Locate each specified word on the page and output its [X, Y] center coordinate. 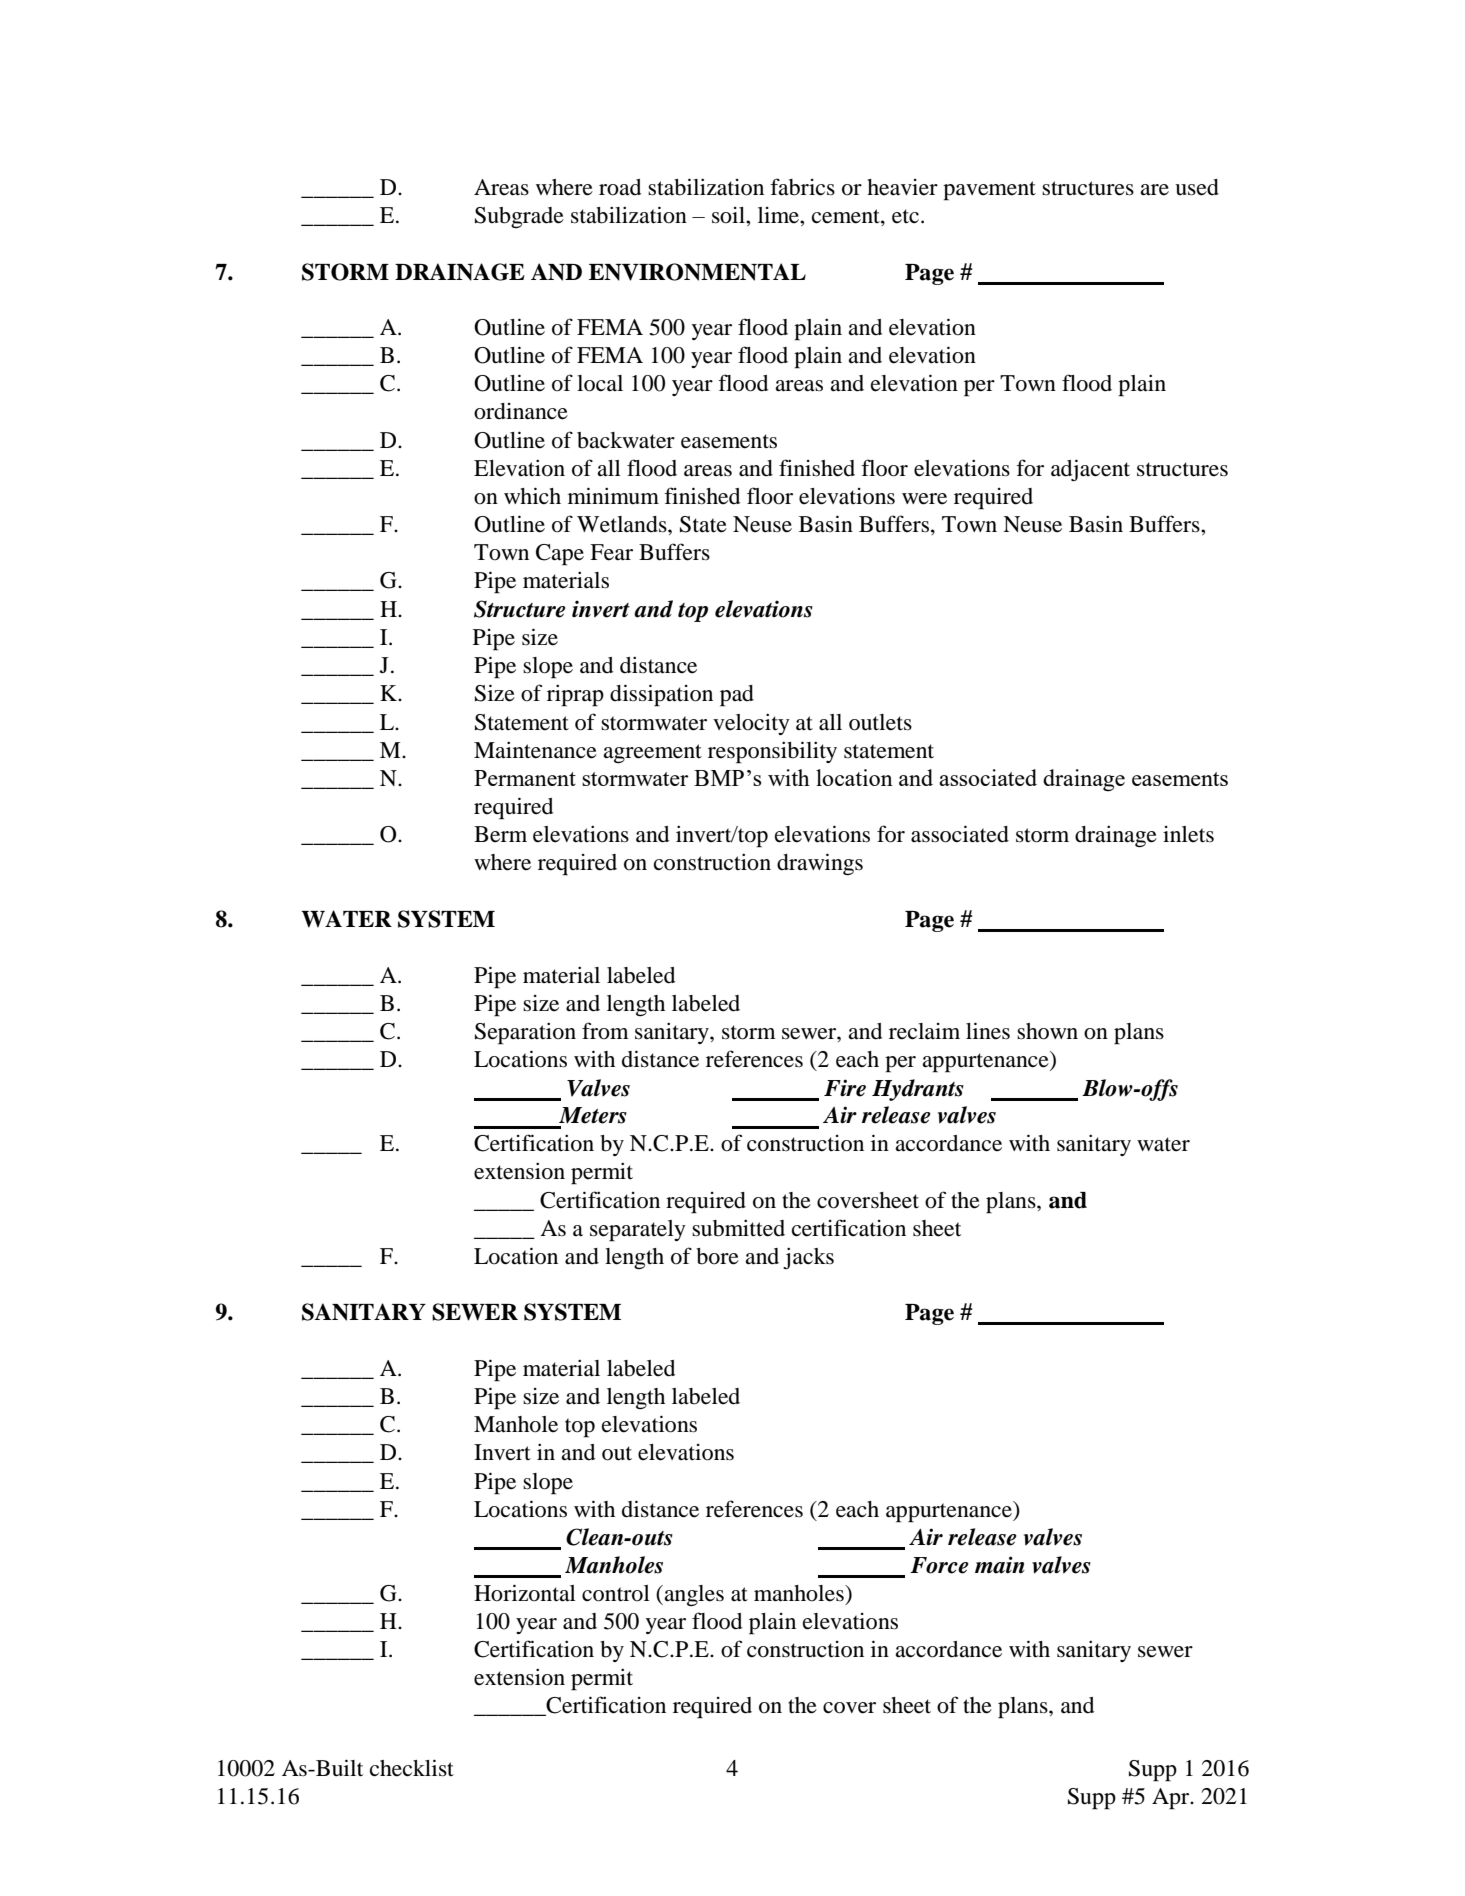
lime [779, 215]
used [1197, 187]
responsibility [772, 752]
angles [693, 1596]
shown [1047, 1031]
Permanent [525, 778]
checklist [412, 1768]
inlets [1188, 834]
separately [638, 1231]
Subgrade [519, 217]
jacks [808, 1258]
